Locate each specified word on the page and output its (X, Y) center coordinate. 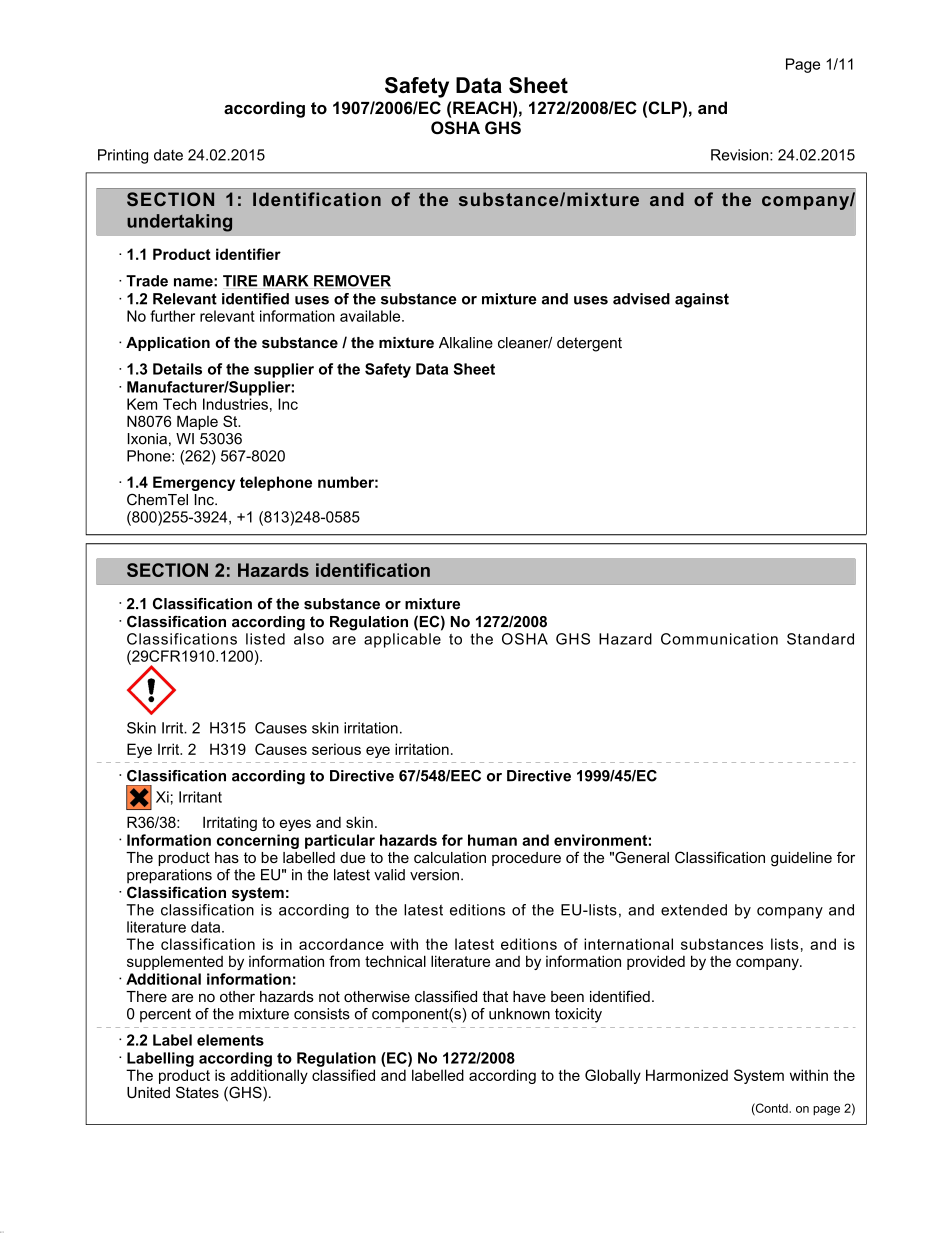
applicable (402, 640)
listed (265, 639)
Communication (719, 639)
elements (230, 1040)
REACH (482, 107)
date (168, 155)
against (702, 300)
